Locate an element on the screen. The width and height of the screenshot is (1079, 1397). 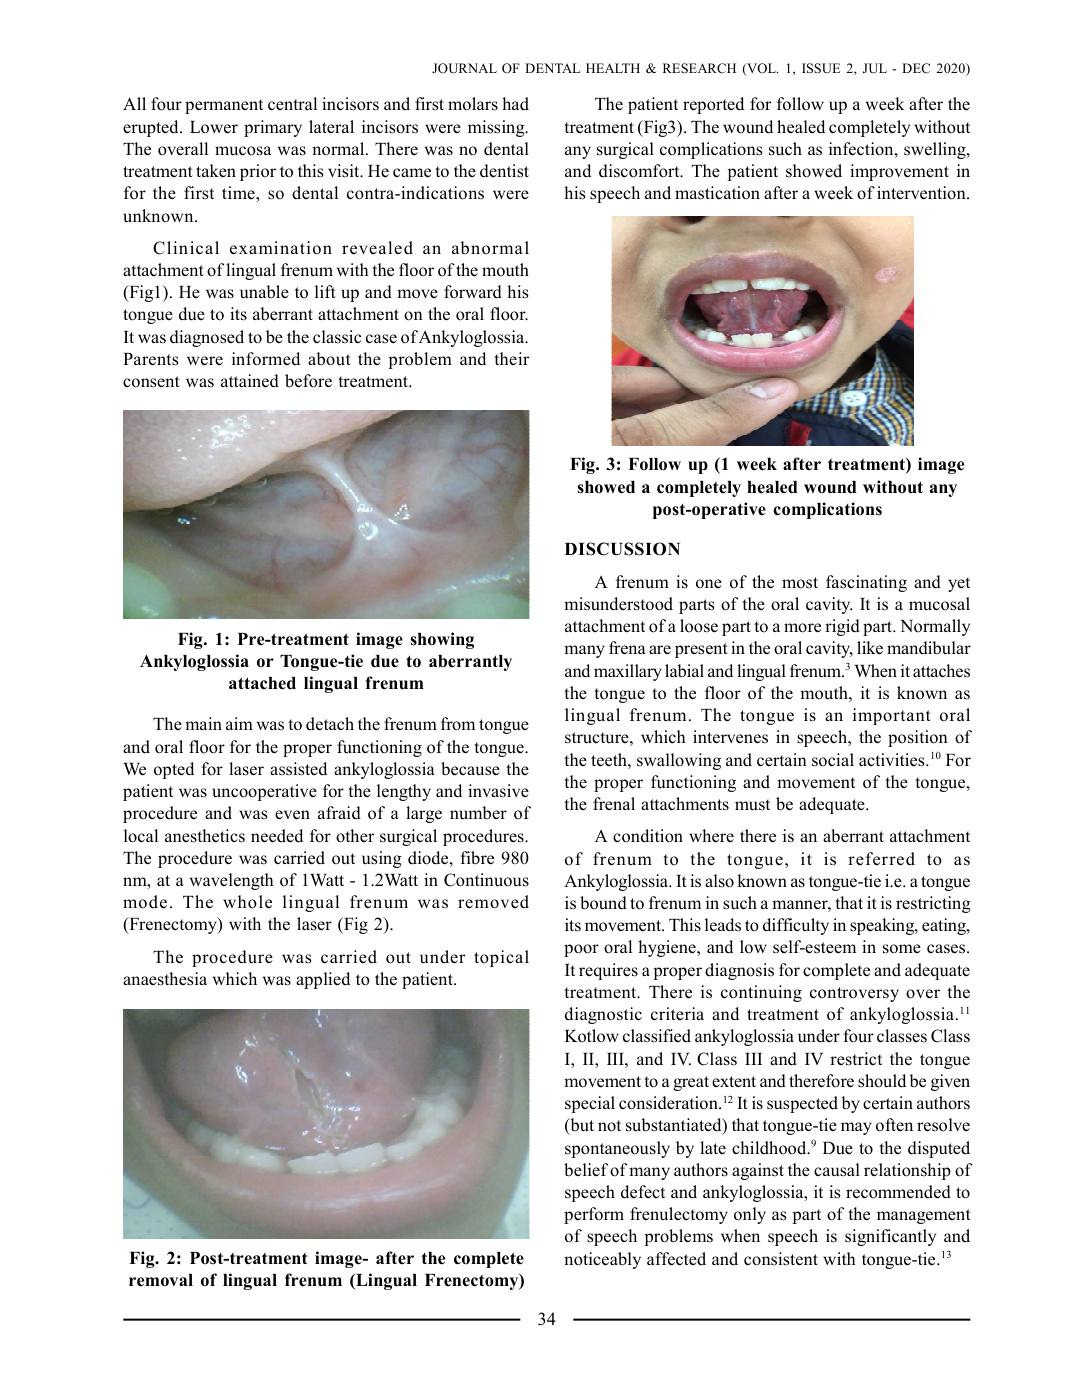
like is located at coordinates (870, 648).
